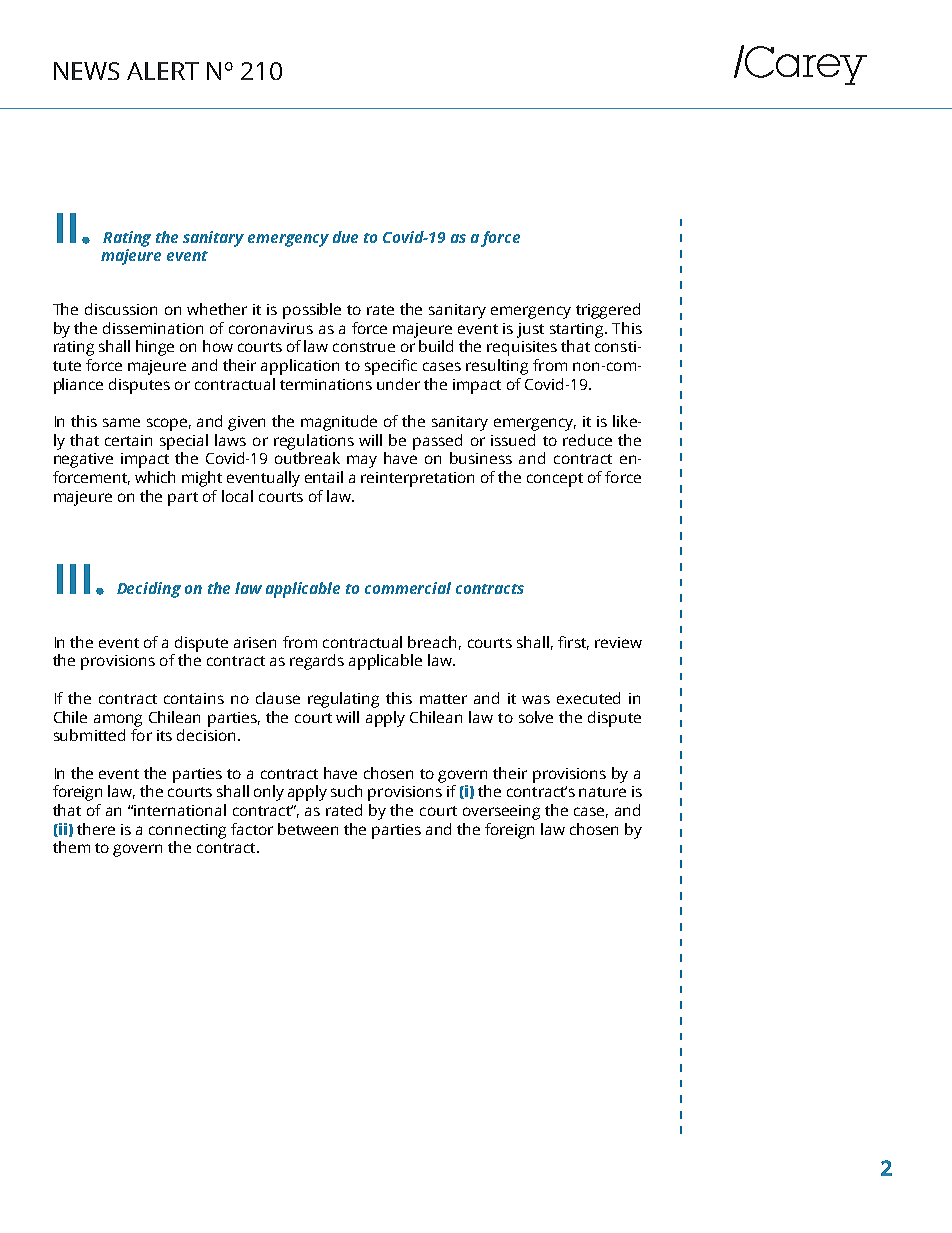 The image size is (952, 1233). Describe the element at coordinates (343, 700) in the screenshot. I see `regulating` at that location.
